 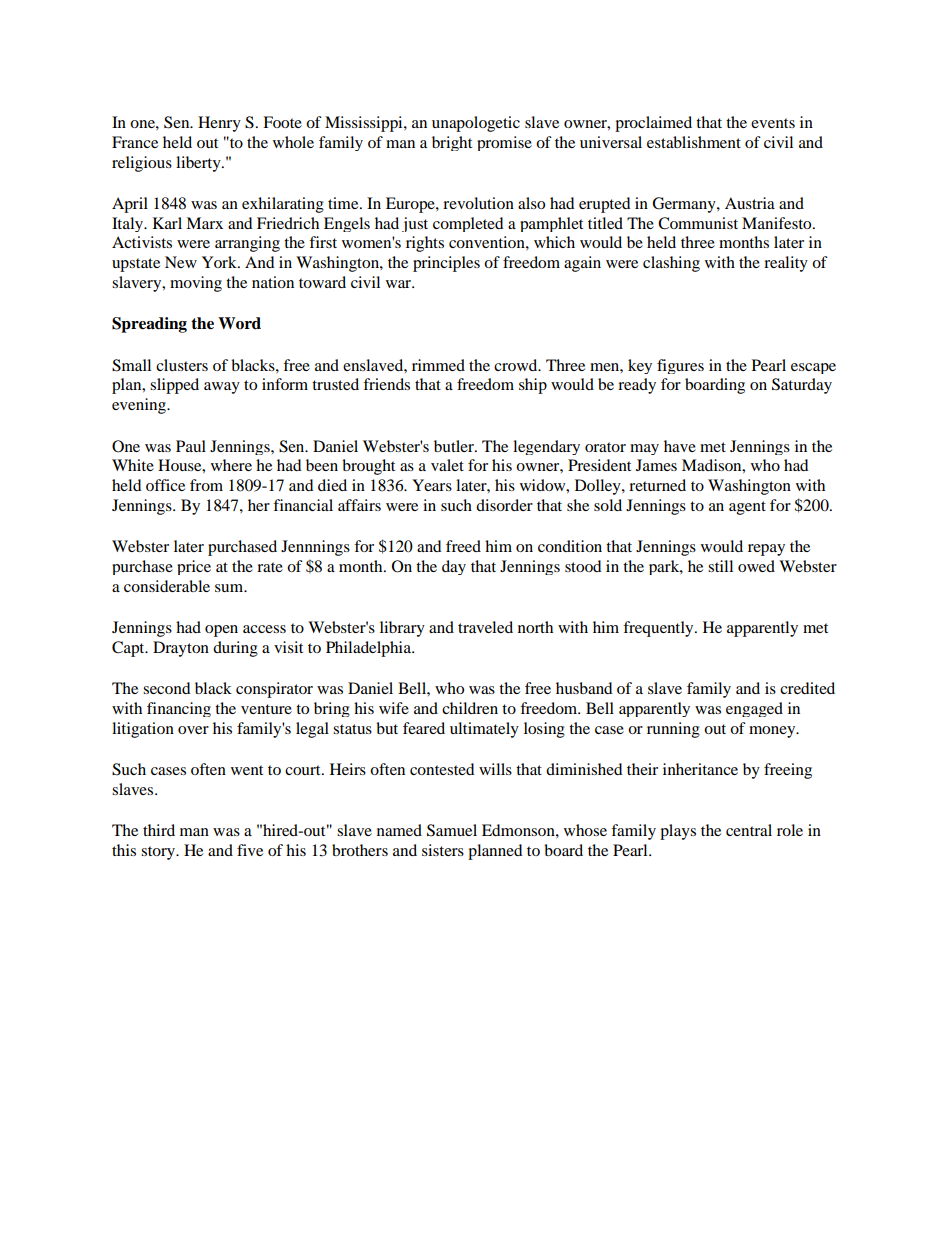 What do you see at coordinates (199, 164) in the image?
I see `liberty` at bounding box center [199, 164].
